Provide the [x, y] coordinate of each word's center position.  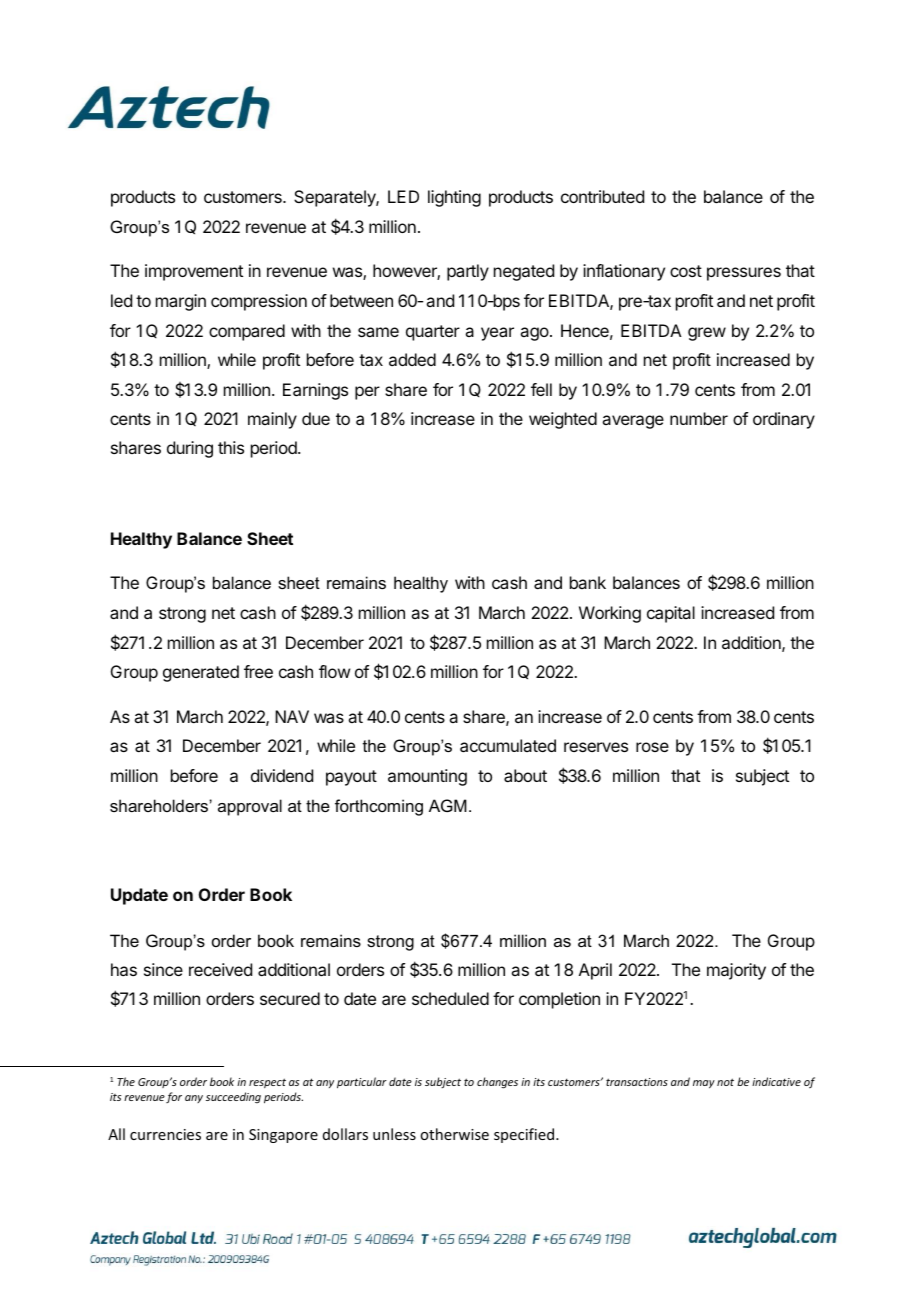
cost [686, 271]
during [190, 449]
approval [250, 807]
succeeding [233, 1098]
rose [652, 747]
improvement [194, 272]
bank [588, 582]
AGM [448, 805]
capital [671, 614]
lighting [454, 198]
